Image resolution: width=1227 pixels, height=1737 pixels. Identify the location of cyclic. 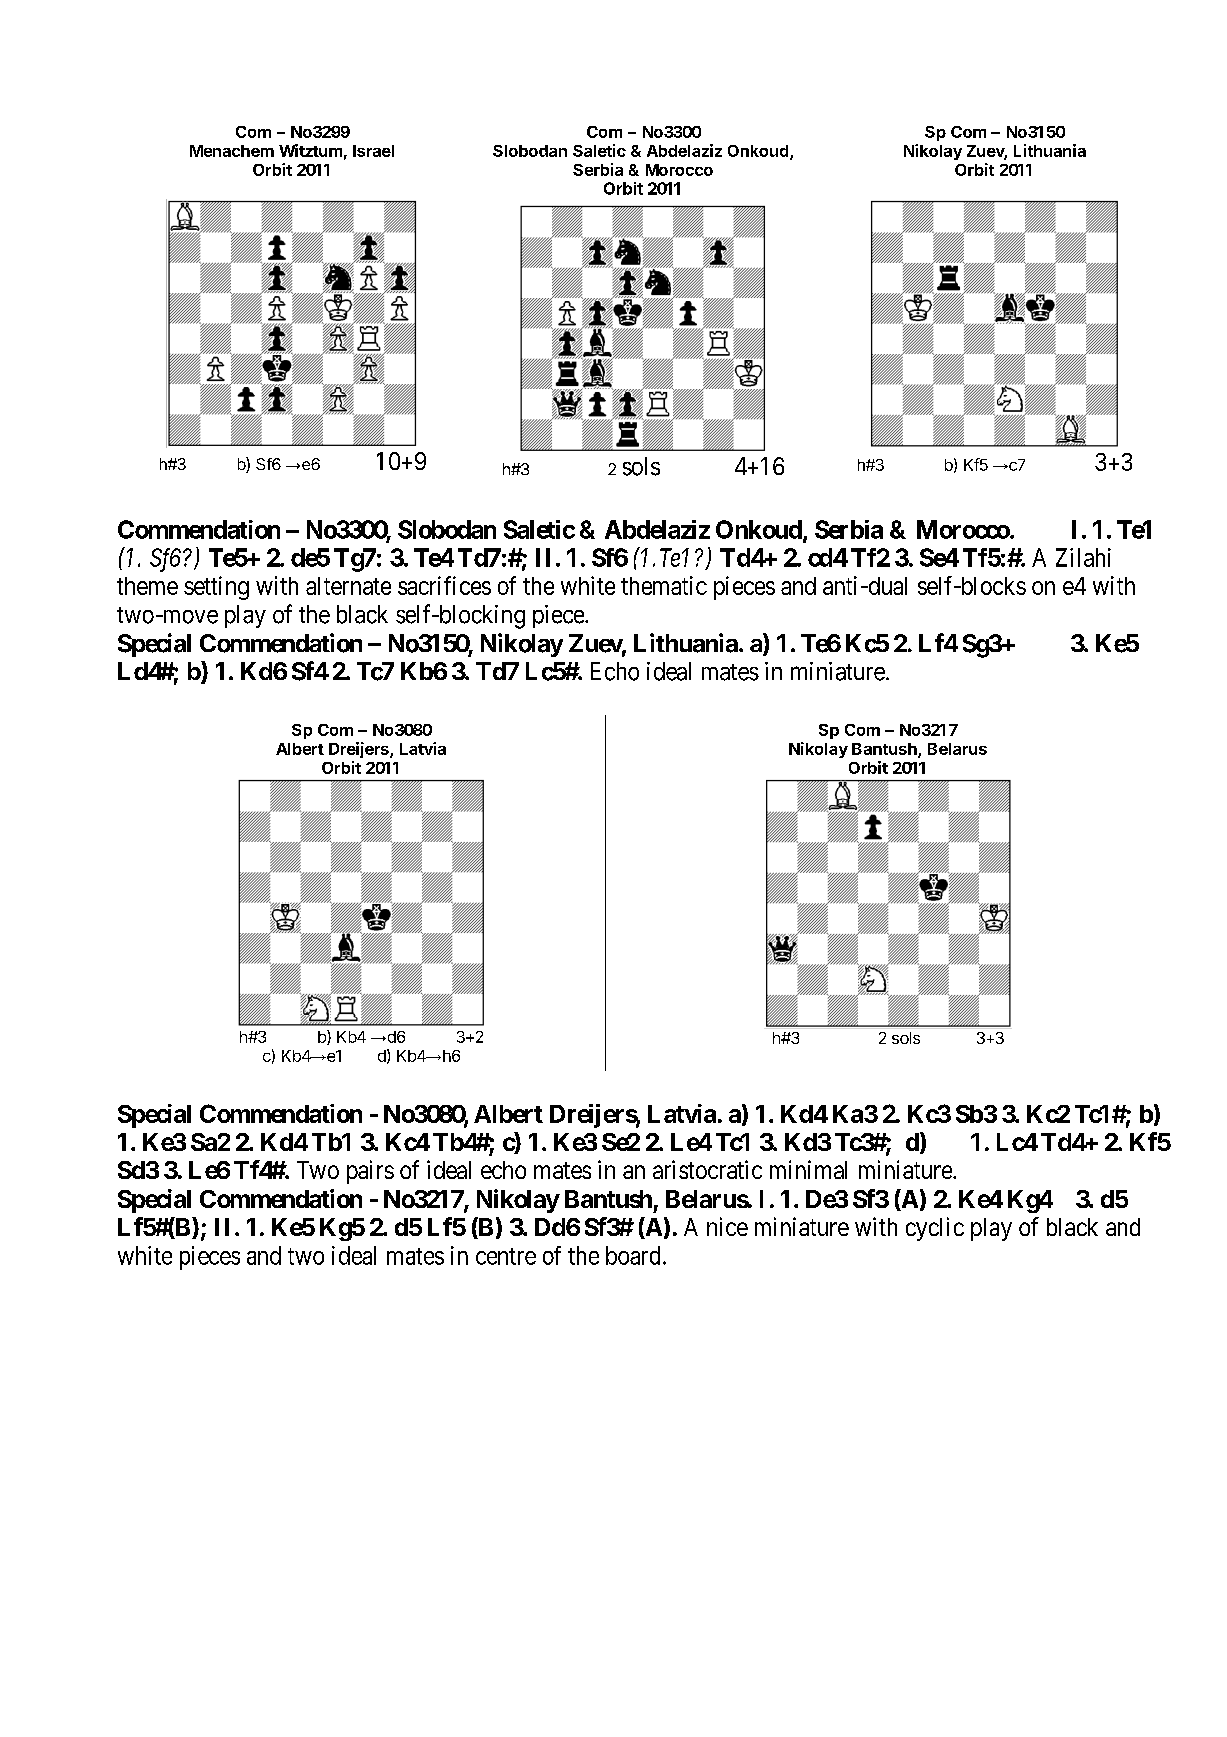
(935, 1229).
